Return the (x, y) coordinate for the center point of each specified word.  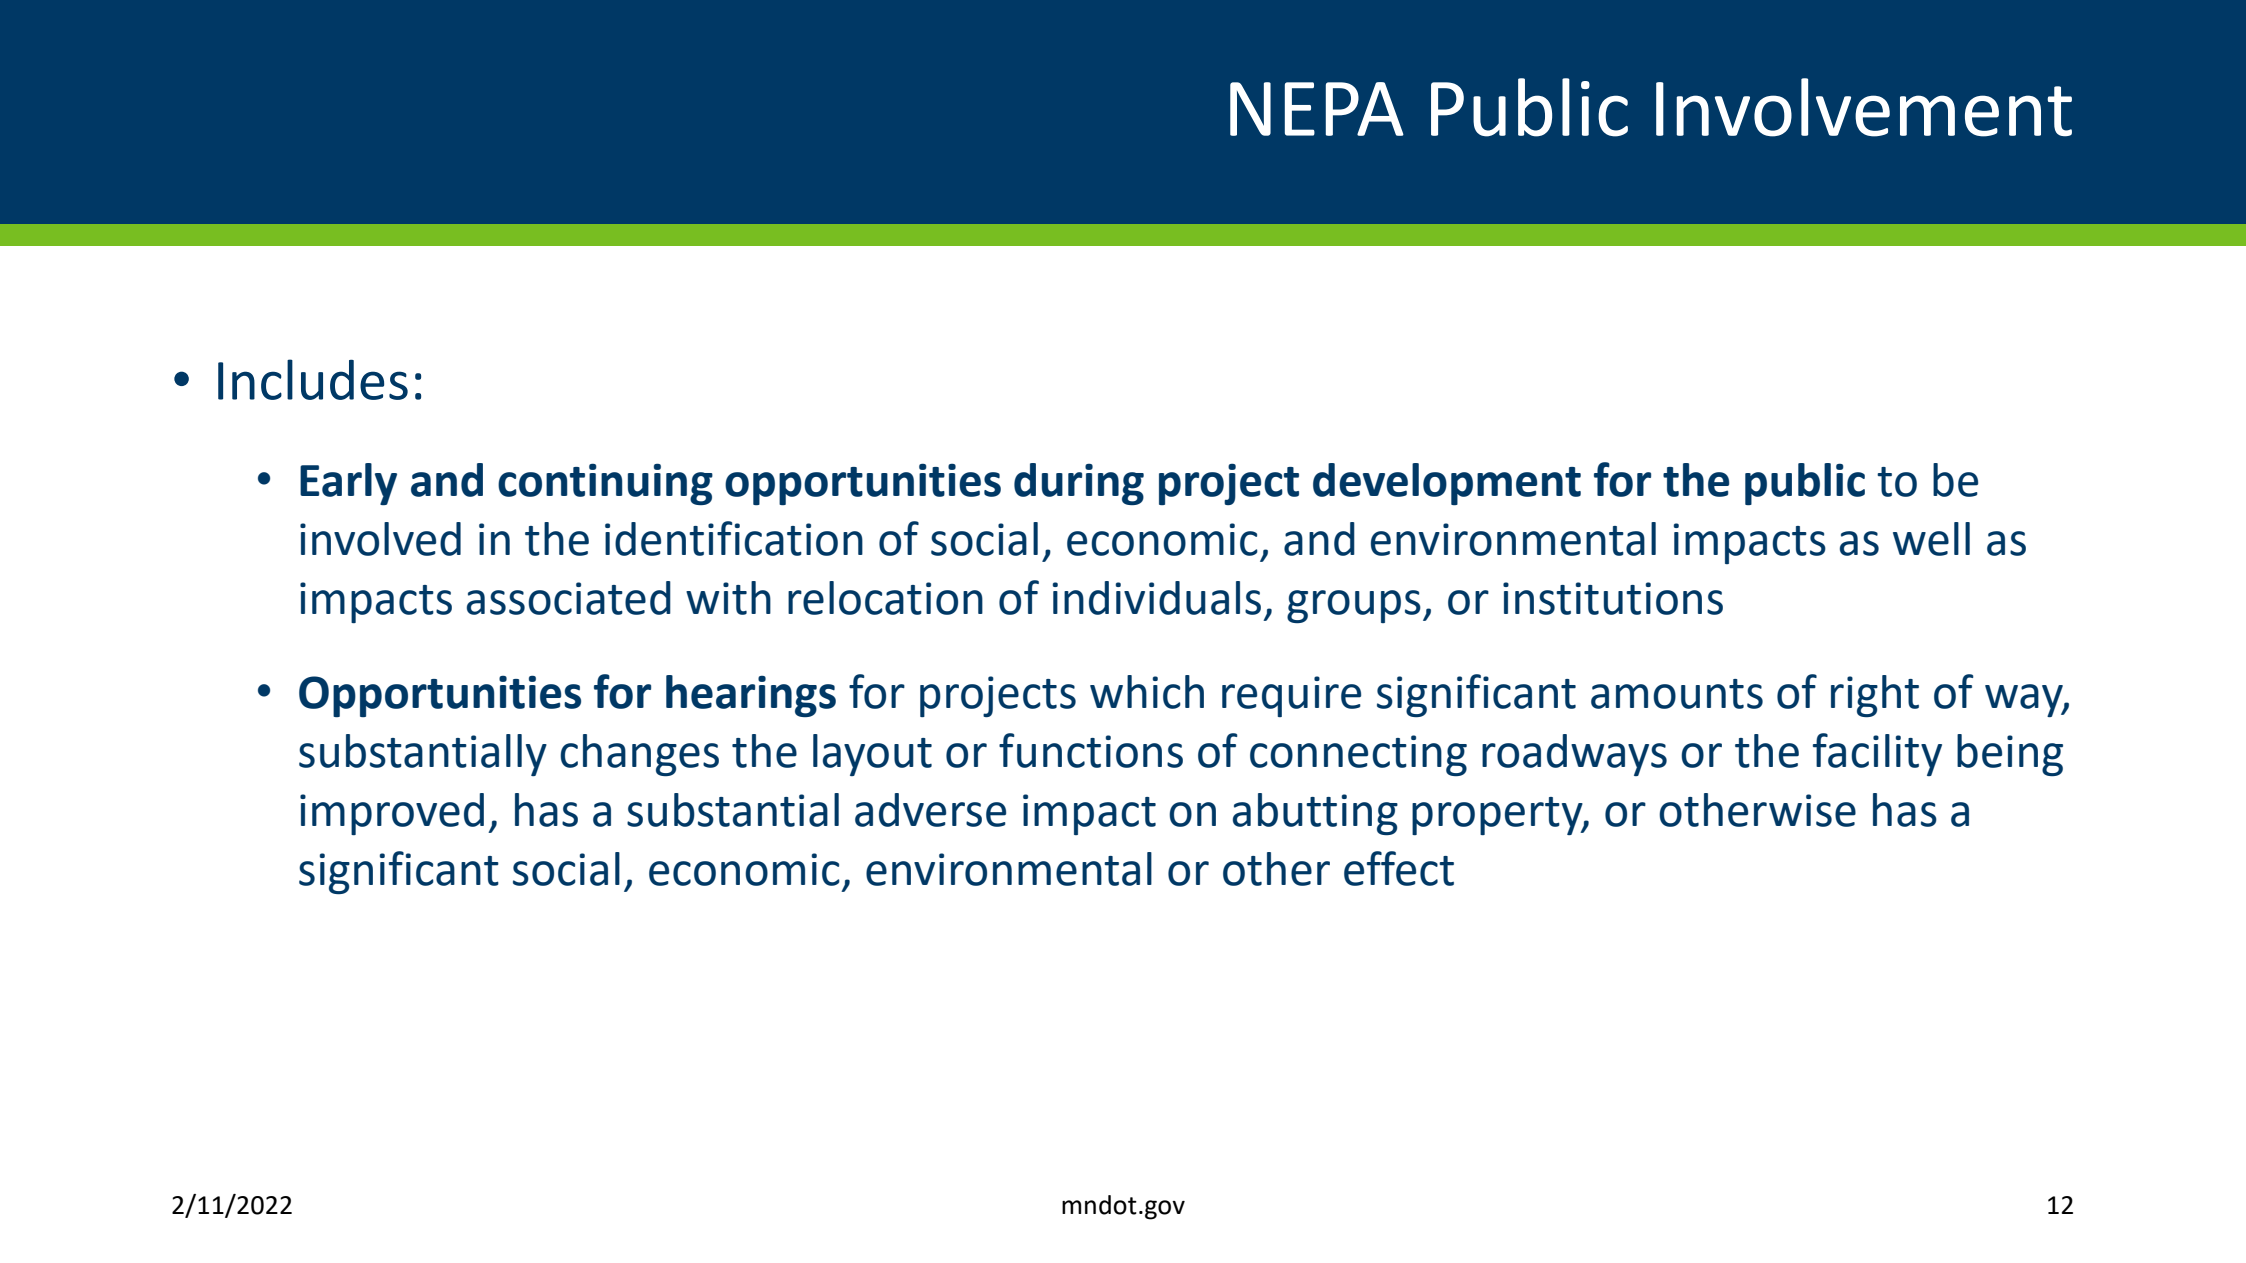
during (1079, 484)
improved (392, 814)
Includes (313, 379)
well (1931, 539)
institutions (1613, 598)
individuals (1157, 598)
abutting (1315, 814)
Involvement (1864, 107)
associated (569, 598)
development (1447, 484)
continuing (605, 484)
